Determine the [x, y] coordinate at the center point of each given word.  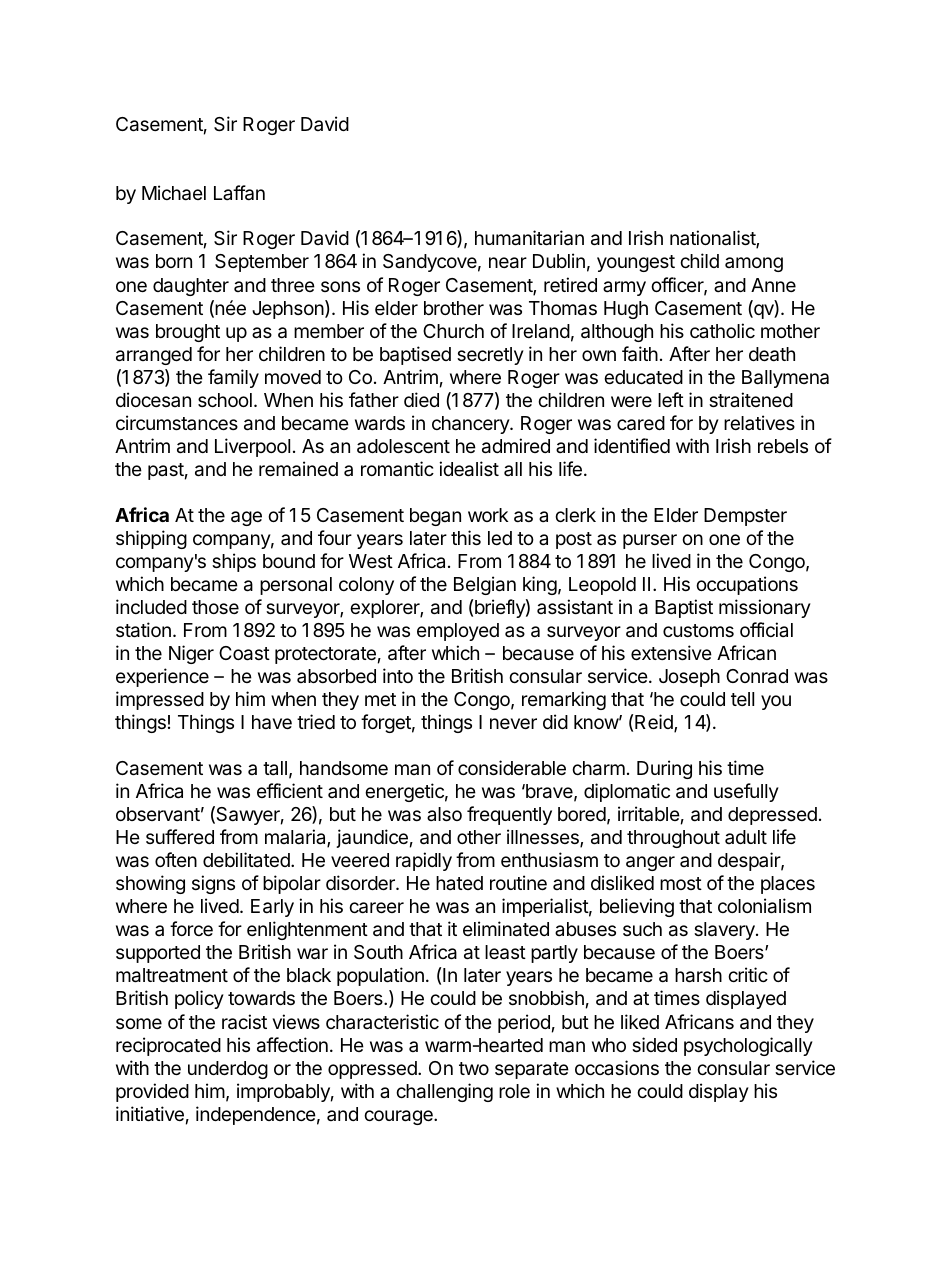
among [754, 264]
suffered [180, 836]
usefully [746, 792]
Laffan [239, 193]
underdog [228, 1070]
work [488, 515]
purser [650, 541]
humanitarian [529, 238]
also [444, 814]
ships [234, 562]
